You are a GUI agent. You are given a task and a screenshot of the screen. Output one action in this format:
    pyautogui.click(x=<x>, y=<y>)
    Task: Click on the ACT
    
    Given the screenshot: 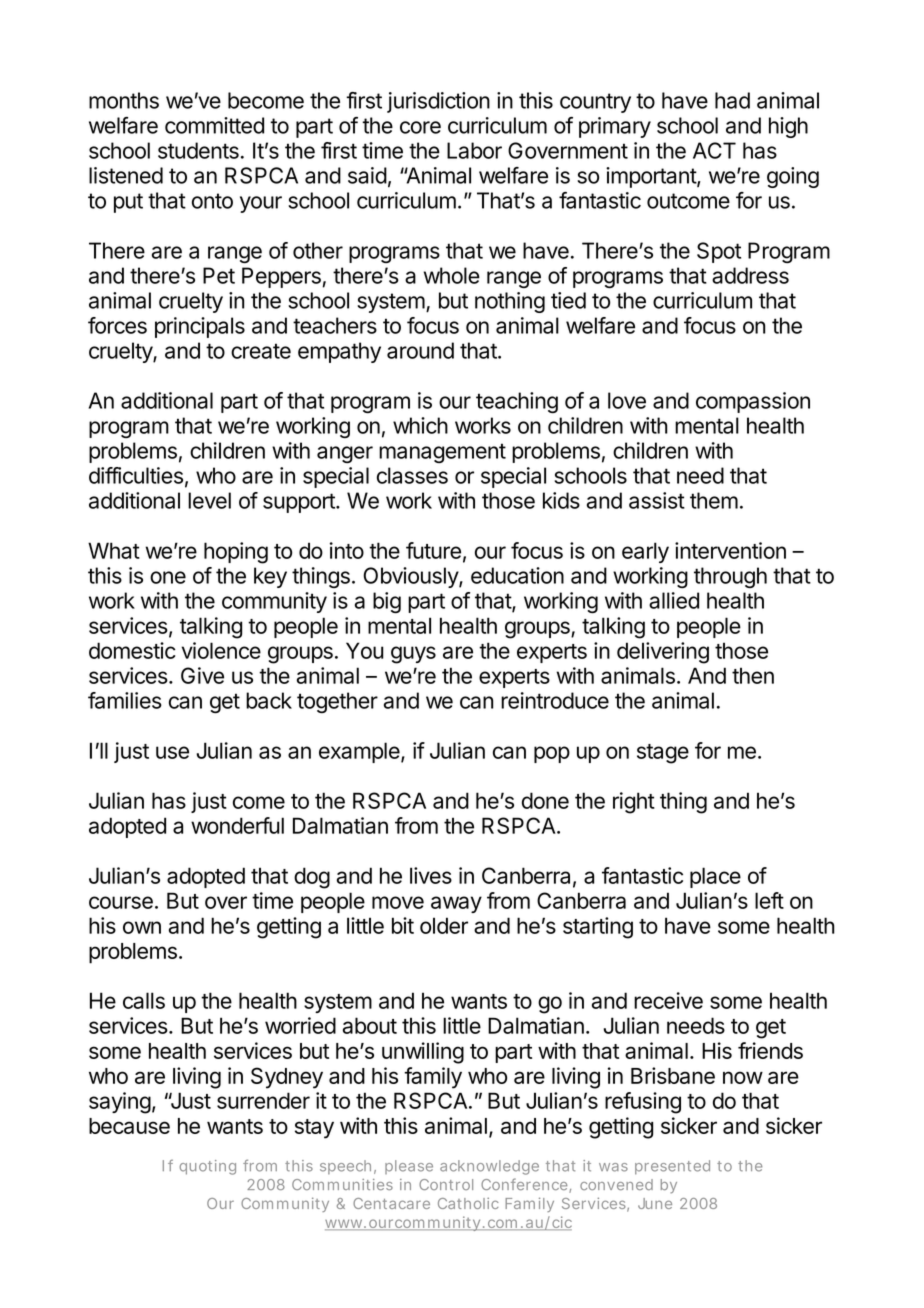 What is the action you would take?
    pyautogui.click(x=714, y=150)
